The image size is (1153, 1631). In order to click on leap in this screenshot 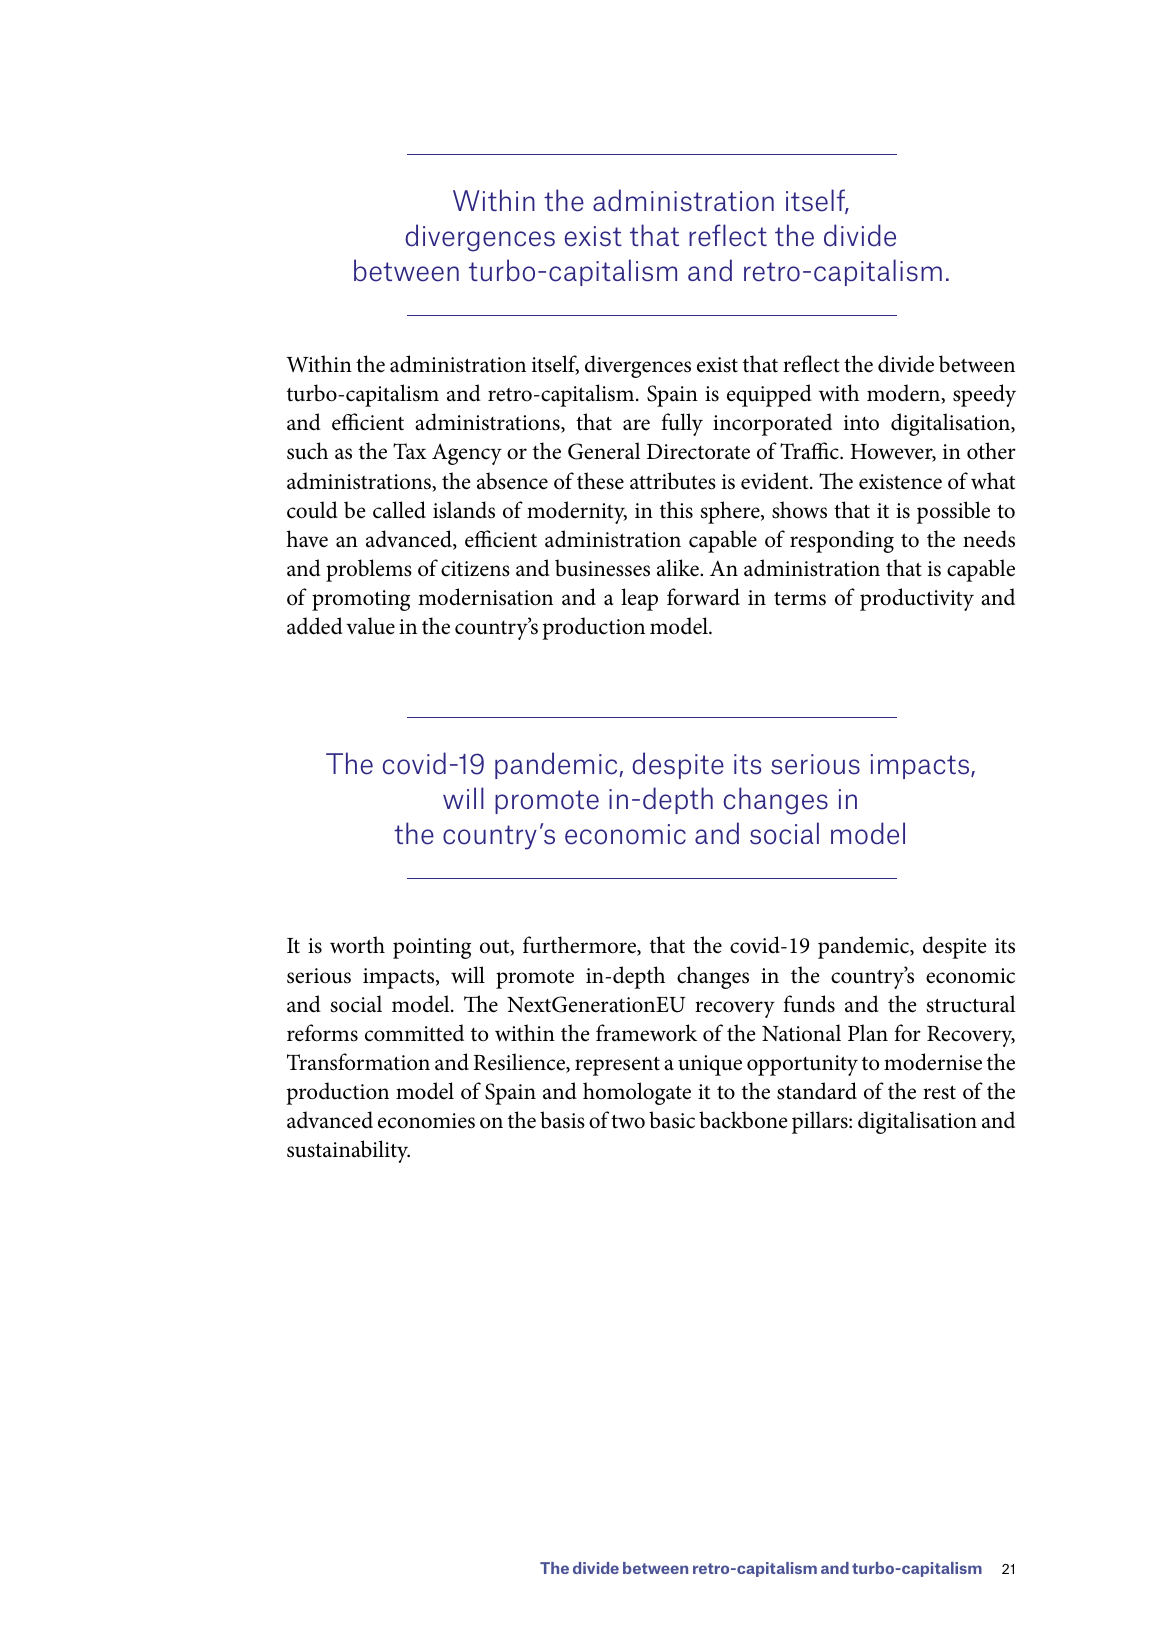, I will do `click(639, 599)`.
